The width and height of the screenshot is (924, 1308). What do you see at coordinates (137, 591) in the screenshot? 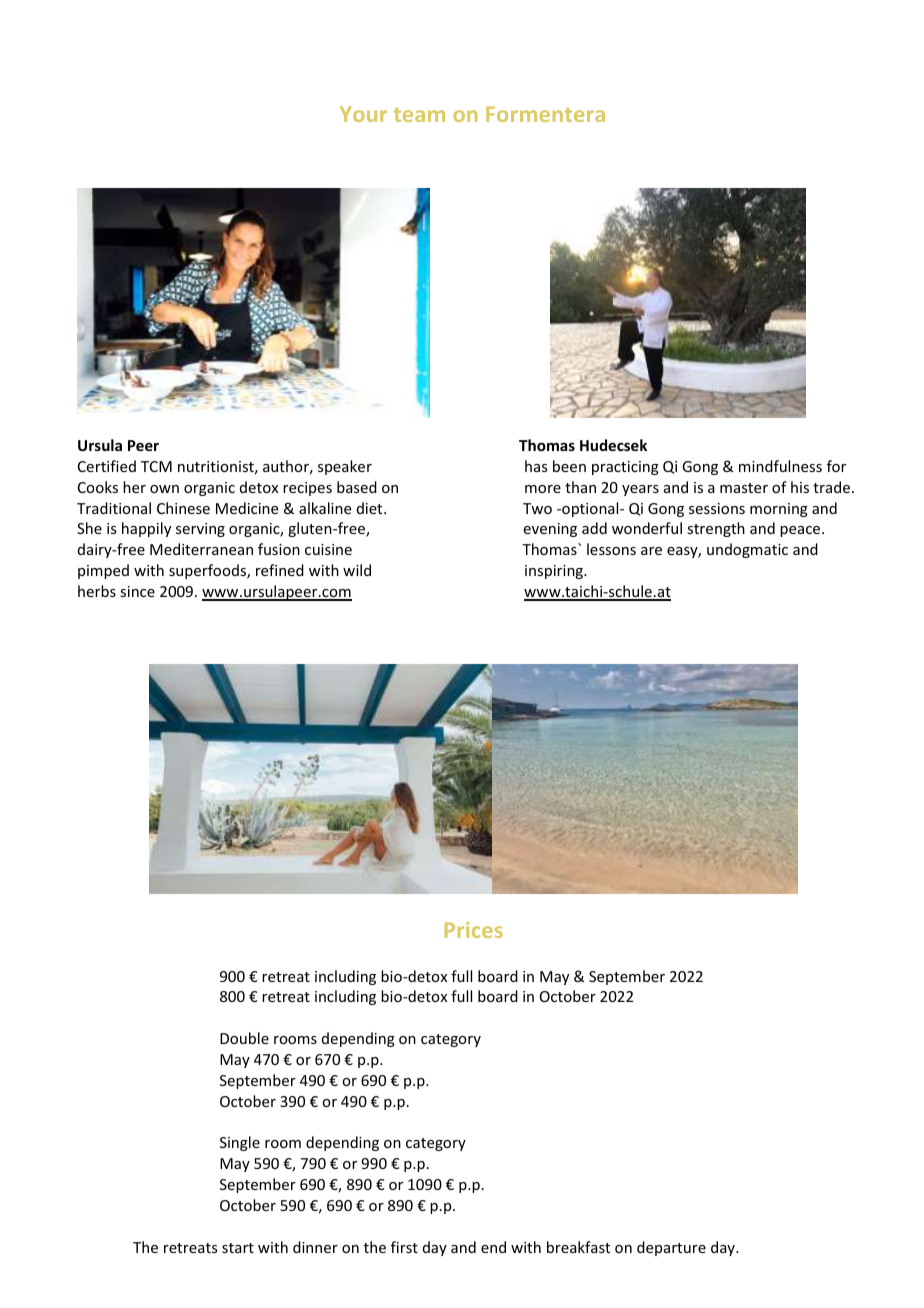
I see `since` at bounding box center [137, 591].
